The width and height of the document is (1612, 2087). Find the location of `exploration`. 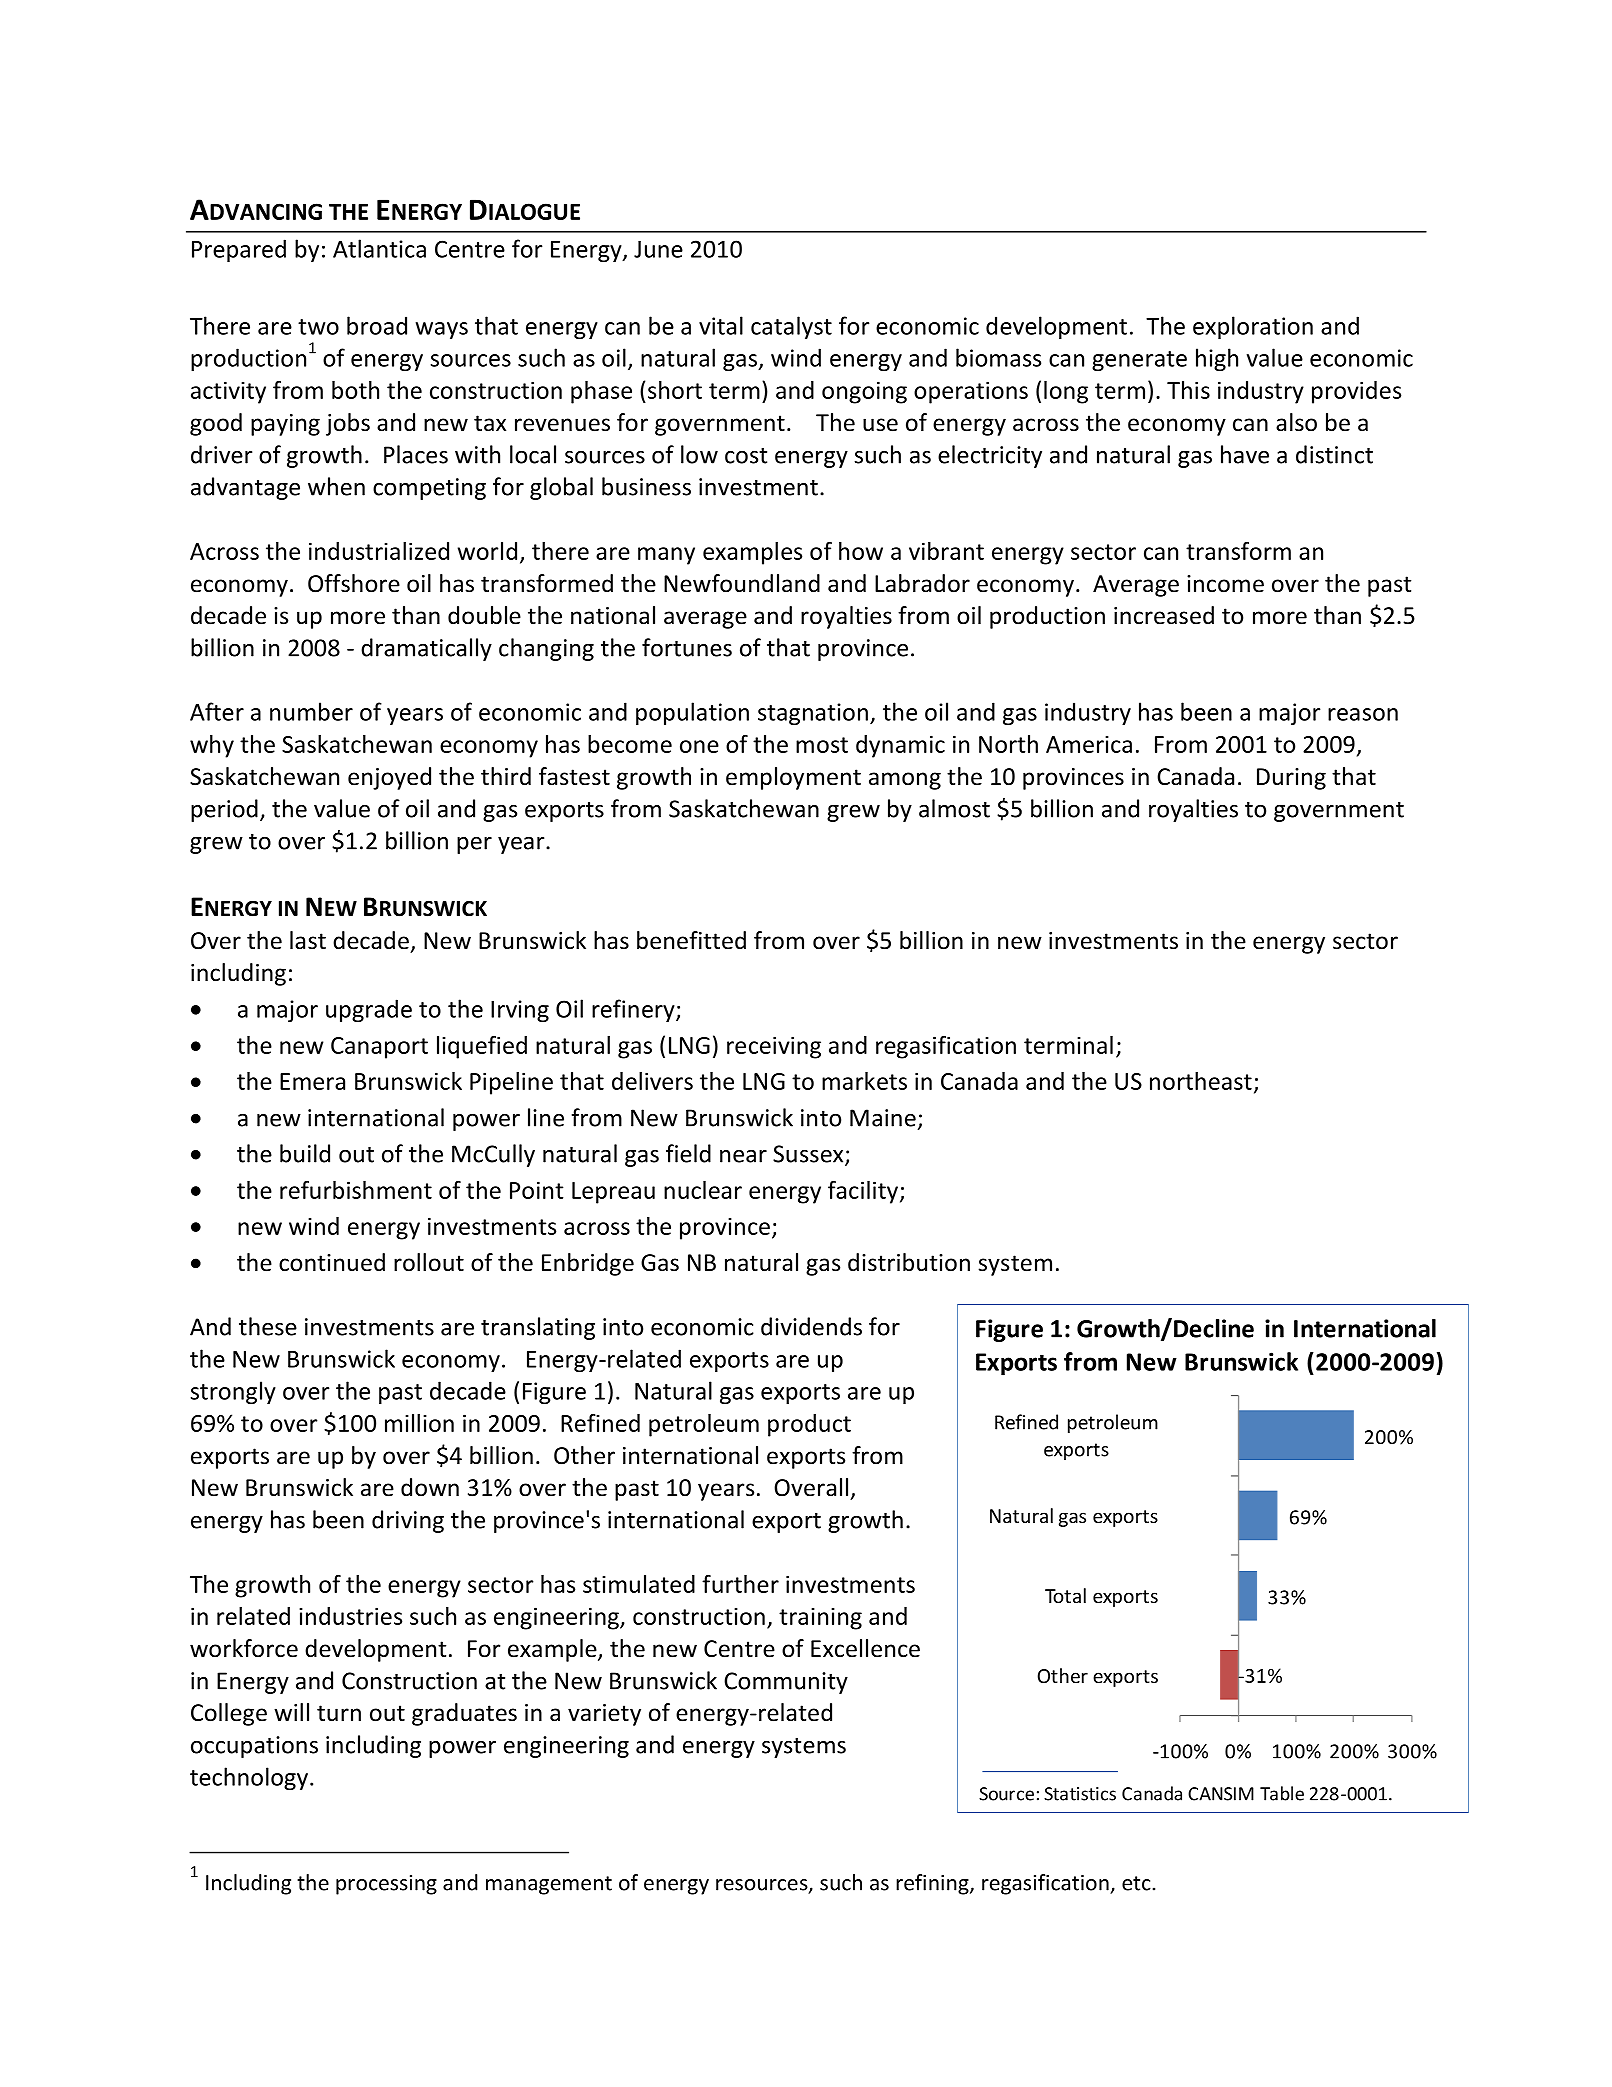

exploration is located at coordinates (1253, 327).
